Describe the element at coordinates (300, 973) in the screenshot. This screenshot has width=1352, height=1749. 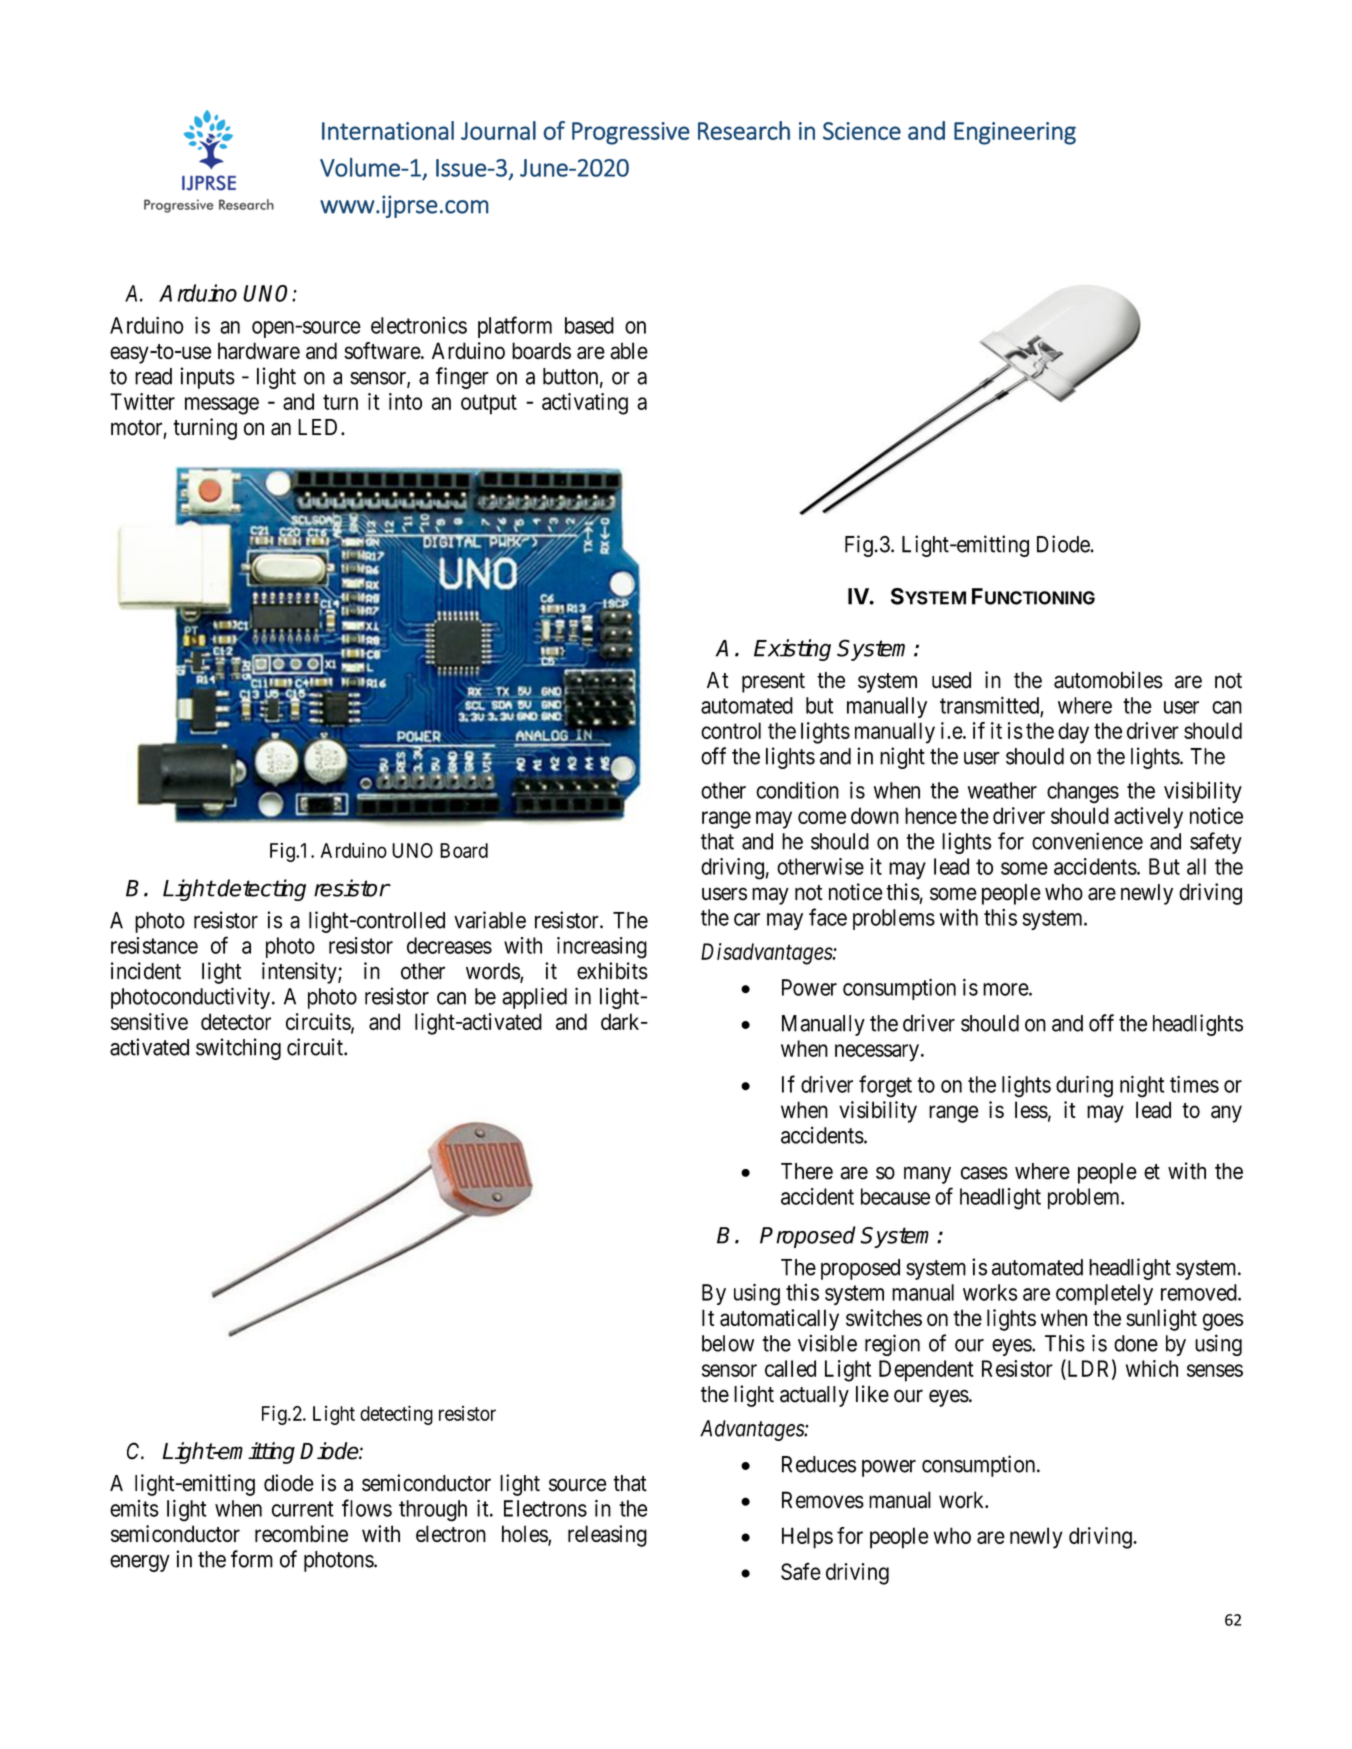
I see `intensity` at that location.
